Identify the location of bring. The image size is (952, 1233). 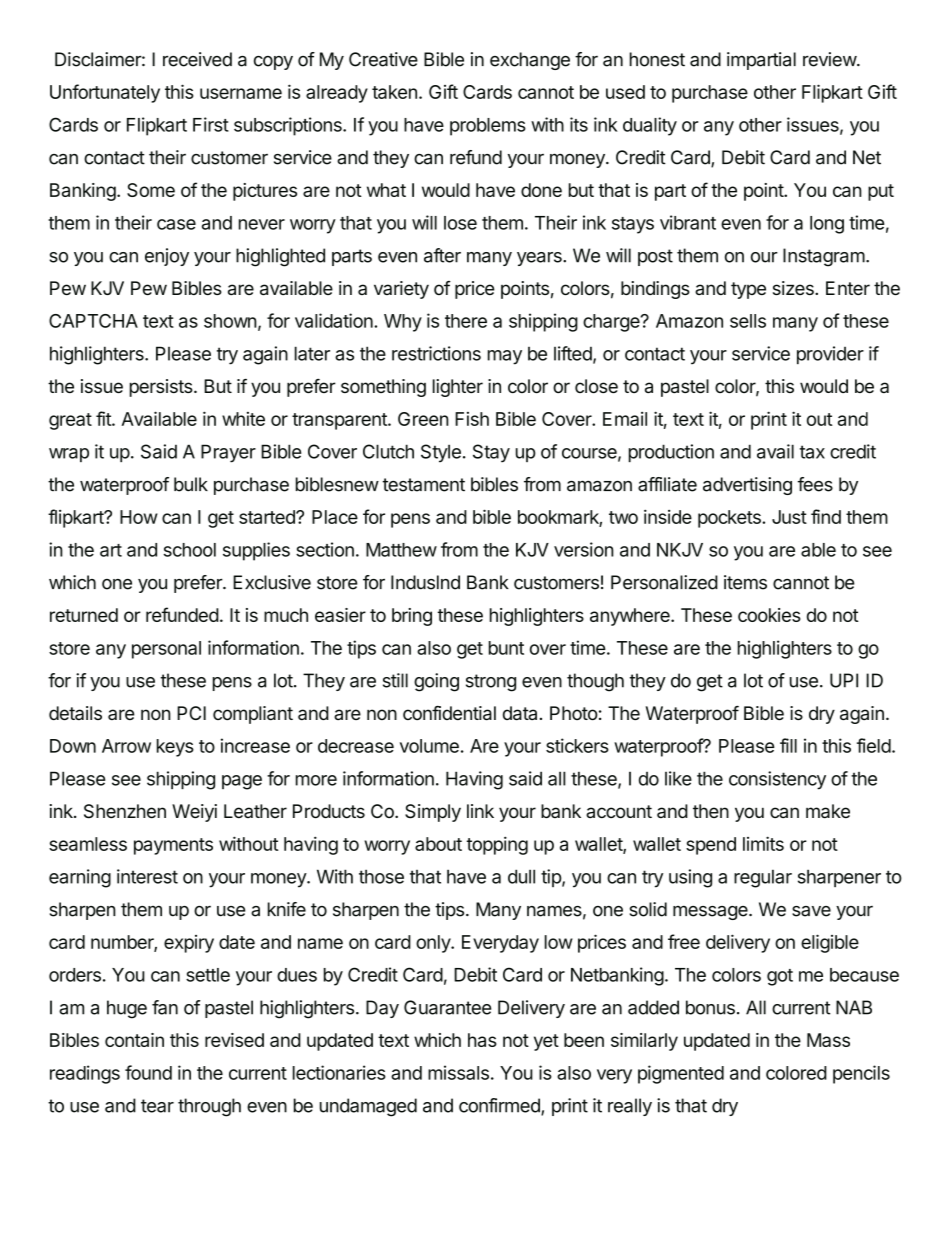
(412, 617).
